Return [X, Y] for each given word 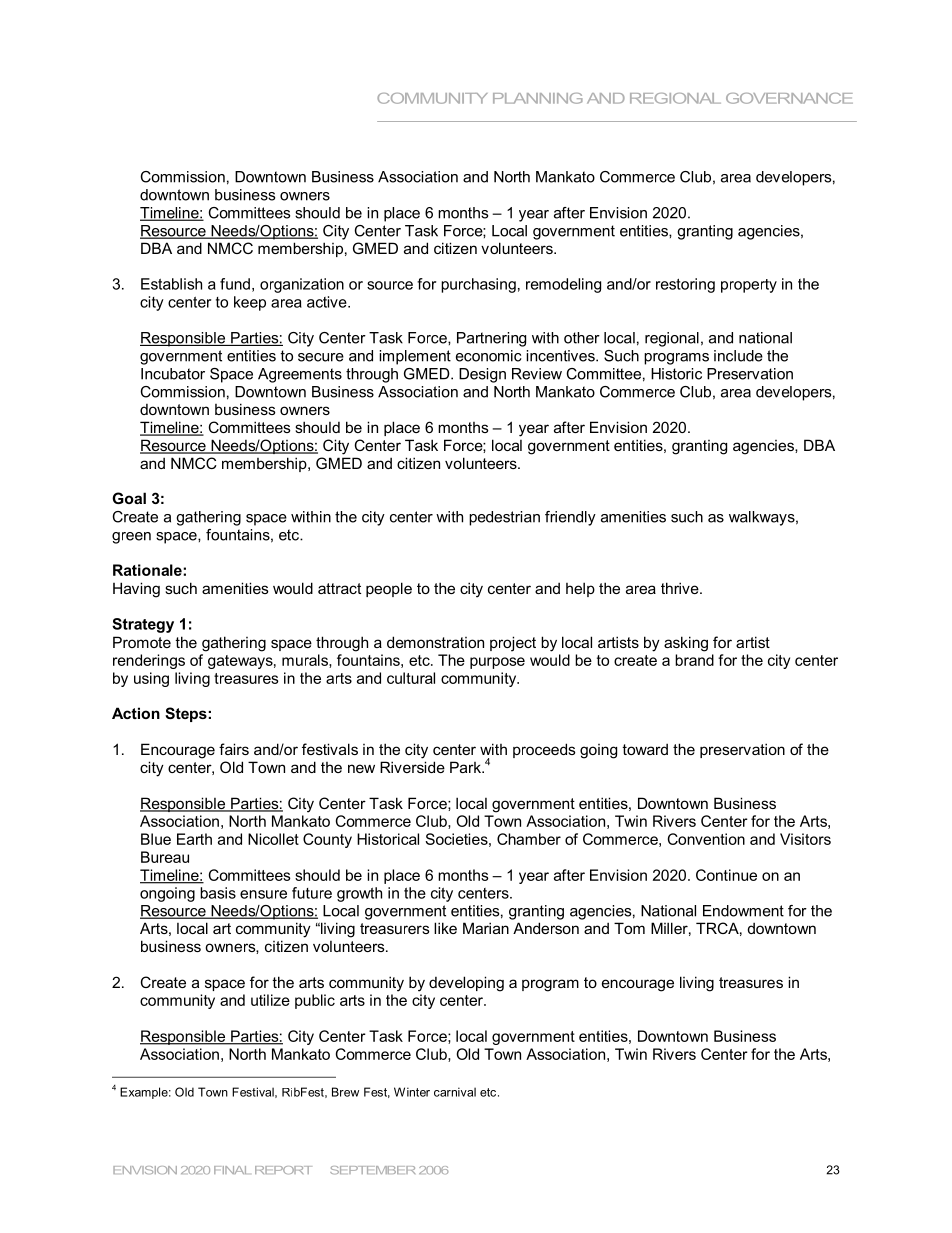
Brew [345, 1092]
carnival [455, 1092]
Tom [629, 928]
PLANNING [538, 98]
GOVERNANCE [789, 98]
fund [235, 284]
